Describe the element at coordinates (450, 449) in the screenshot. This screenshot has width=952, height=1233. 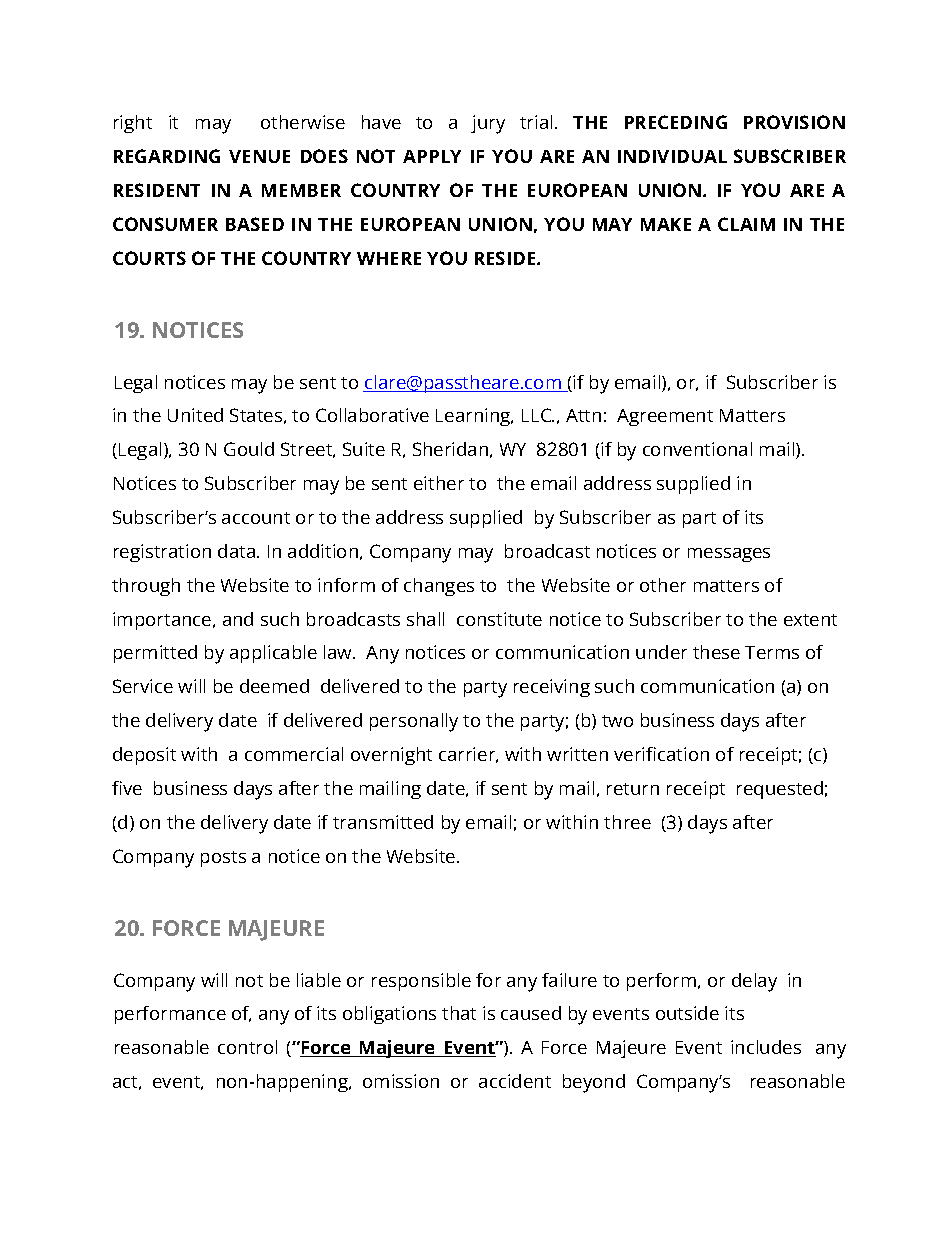
I see `Sheridan` at that location.
